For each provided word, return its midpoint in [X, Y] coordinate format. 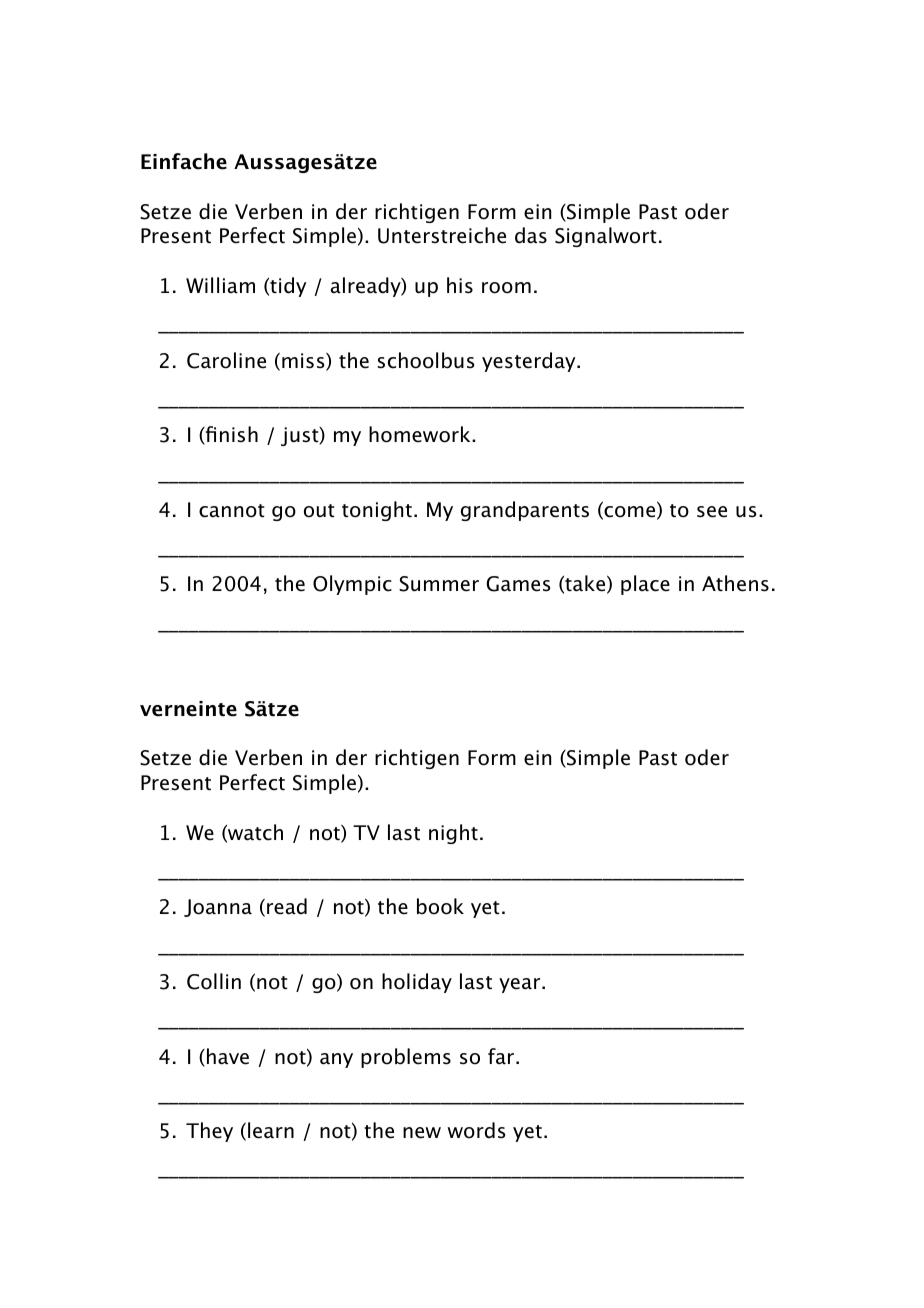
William [220, 285]
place [645, 585]
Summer [439, 584]
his [460, 285]
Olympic [352, 585]
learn [271, 1130]
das [531, 235]
